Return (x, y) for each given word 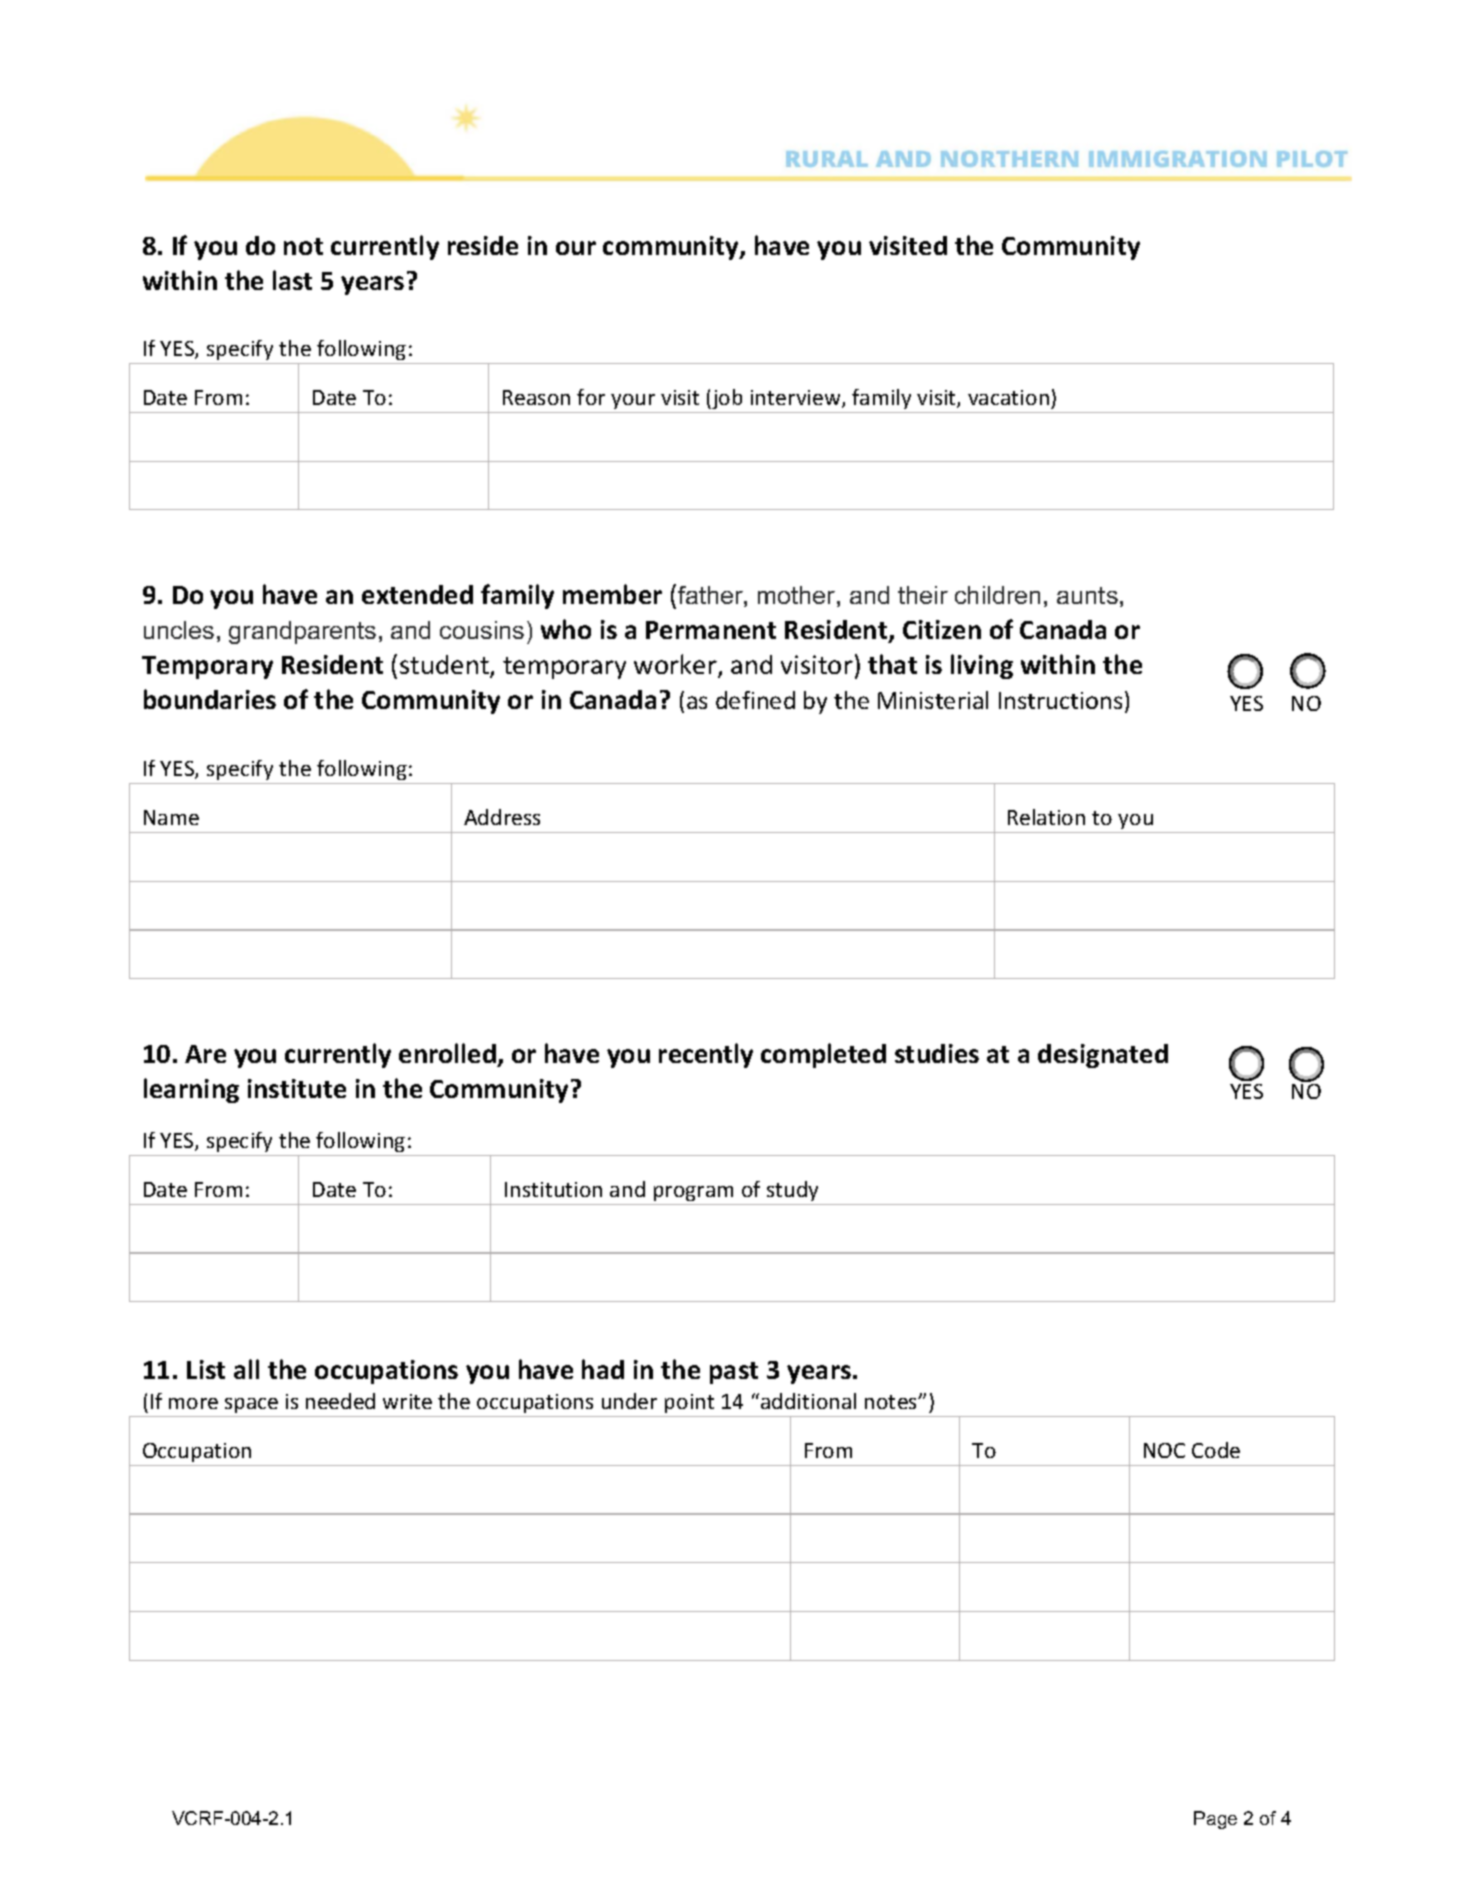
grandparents (302, 632)
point (689, 1403)
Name (171, 817)
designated (1103, 1056)
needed (340, 1401)
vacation (1008, 397)
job (726, 399)
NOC (1164, 1450)
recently (706, 1055)
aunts (1087, 595)
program (693, 1193)
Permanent (711, 630)
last (292, 280)
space (251, 1405)
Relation (1046, 817)
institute (297, 1088)
